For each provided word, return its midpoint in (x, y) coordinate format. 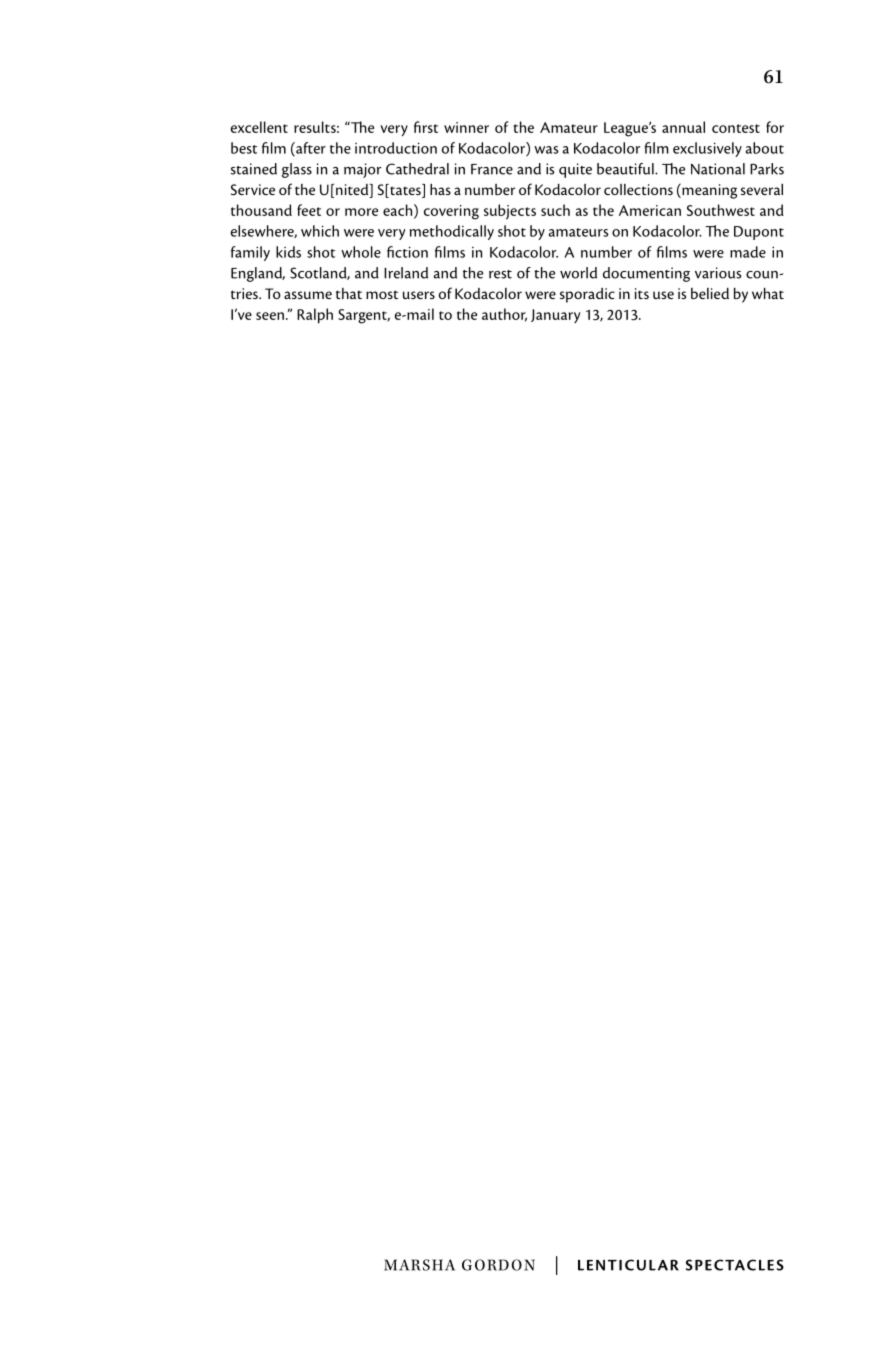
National (718, 169)
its (642, 293)
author (504, 315)
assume (308, 295)
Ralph (315, 316)
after (310, 149)
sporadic (587, 295)
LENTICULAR (628, 1265)
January (555, 316)
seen (270, 316)
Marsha (419, 1265)
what (768, 293)
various (718, 273)
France (492, 169)
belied (710, 293)
